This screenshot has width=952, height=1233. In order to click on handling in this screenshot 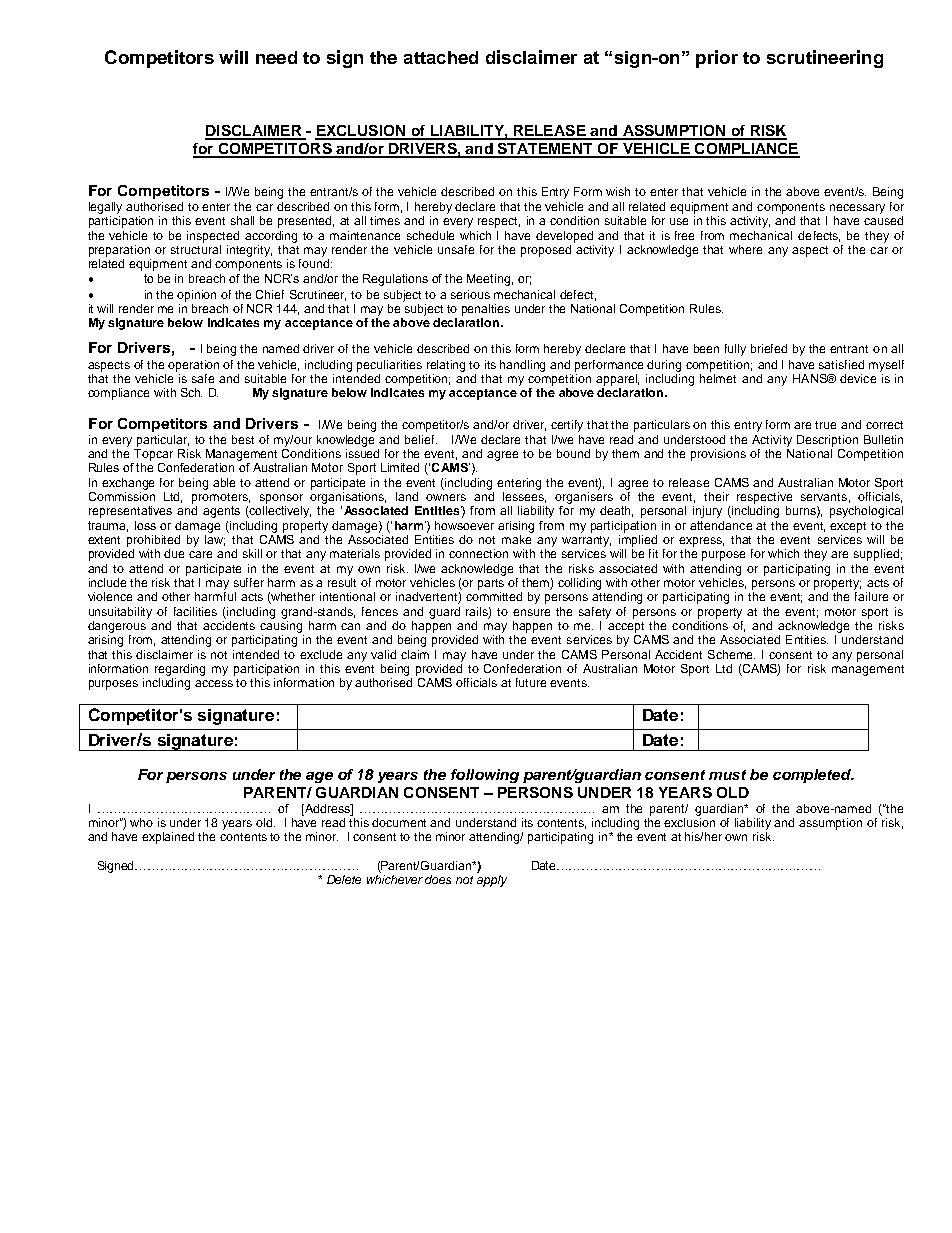, I will do `click(522, 366)`.
